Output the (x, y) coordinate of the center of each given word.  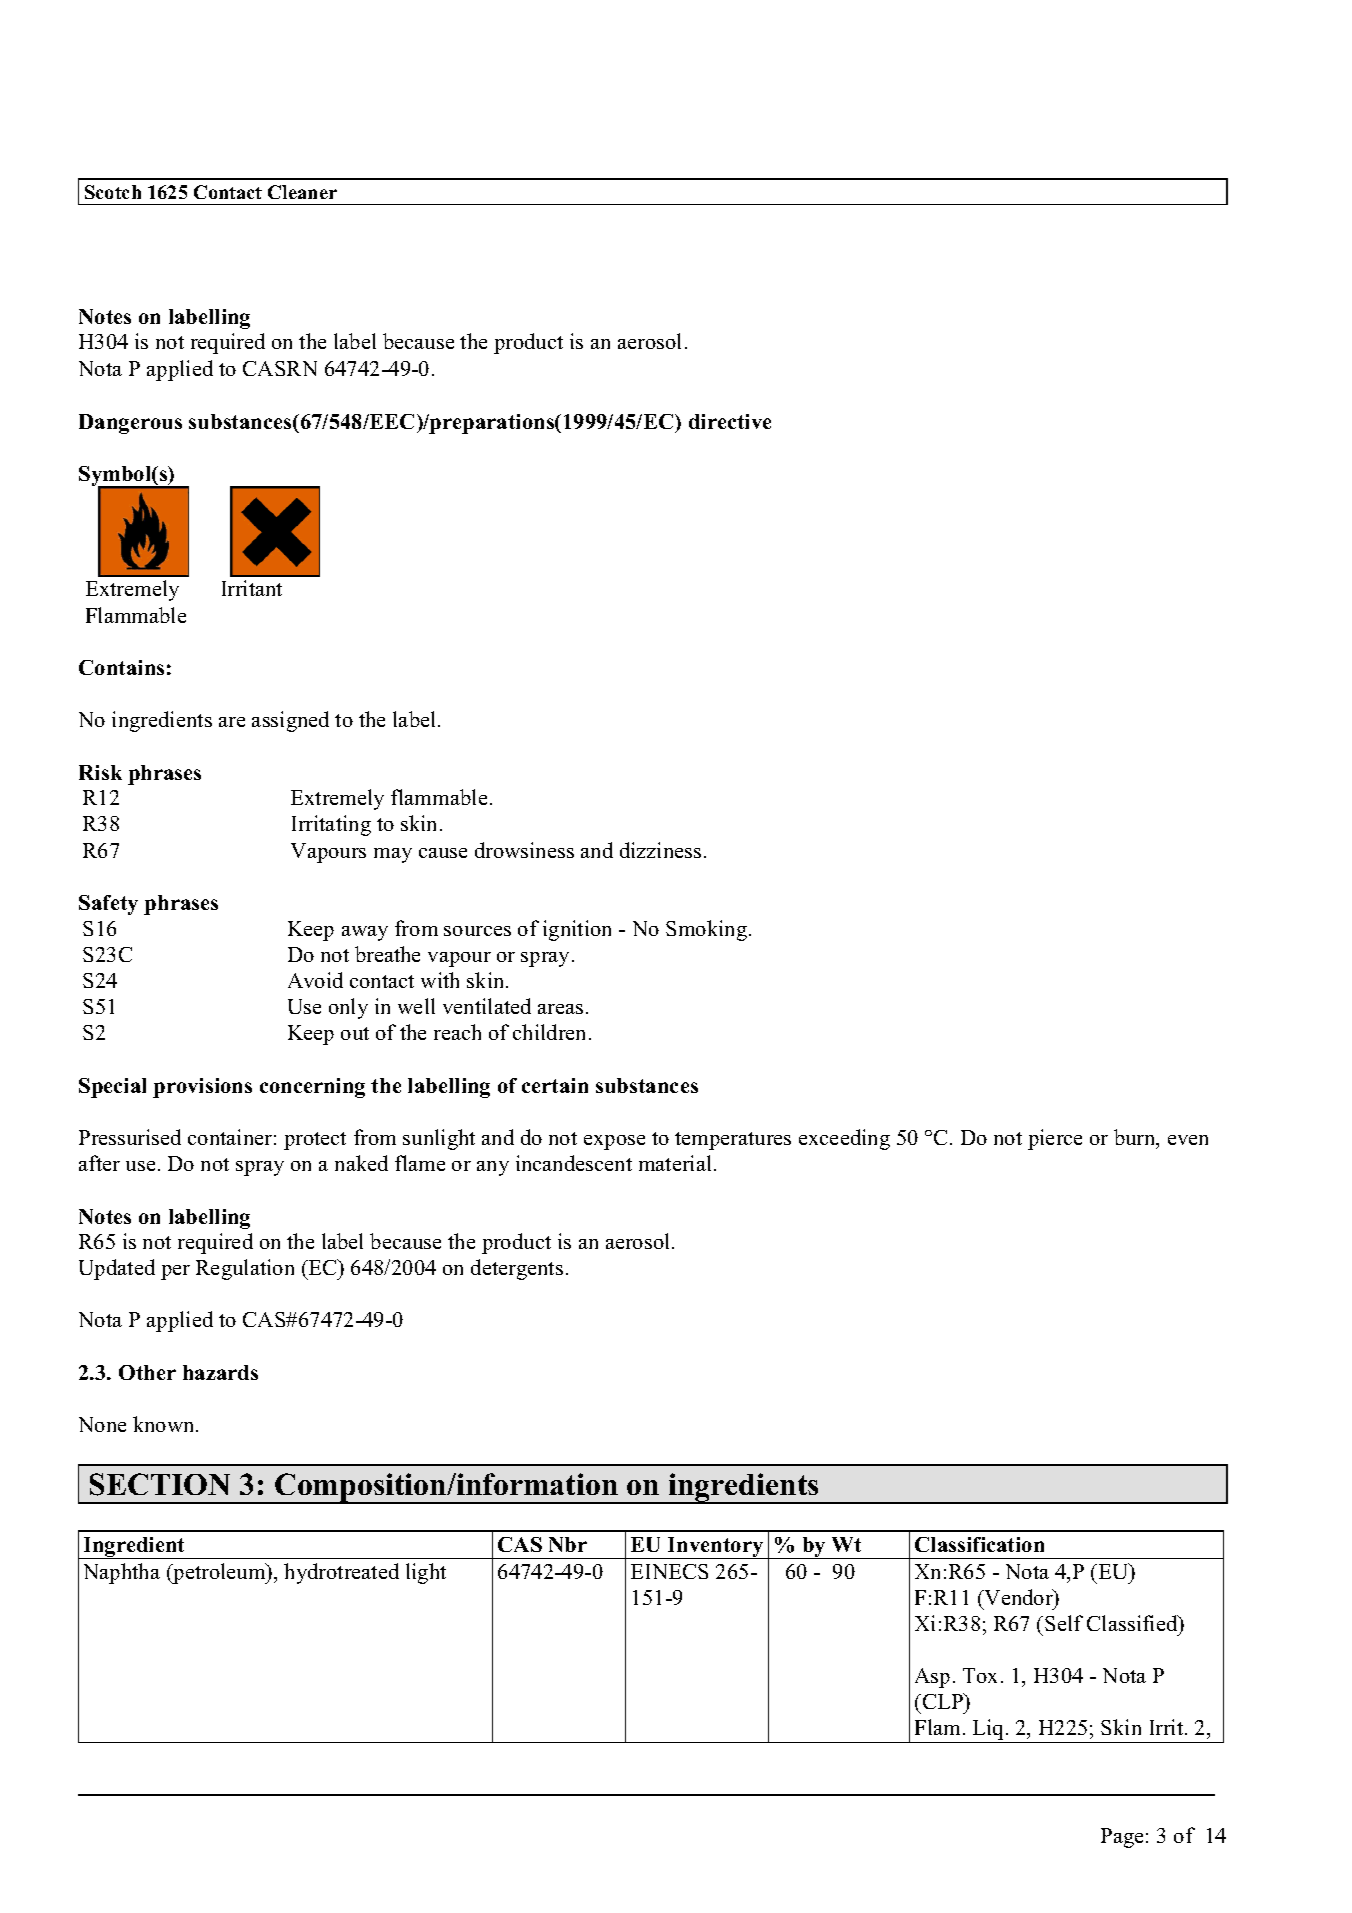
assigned (290, 721)
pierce (1055, 1139)
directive (730, 421)
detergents (517, 1269)
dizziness (660, 850)
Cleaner (302, 192)
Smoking (708, 930)
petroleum (219, 1573)
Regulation (245, 1269)
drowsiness (524, 850)
